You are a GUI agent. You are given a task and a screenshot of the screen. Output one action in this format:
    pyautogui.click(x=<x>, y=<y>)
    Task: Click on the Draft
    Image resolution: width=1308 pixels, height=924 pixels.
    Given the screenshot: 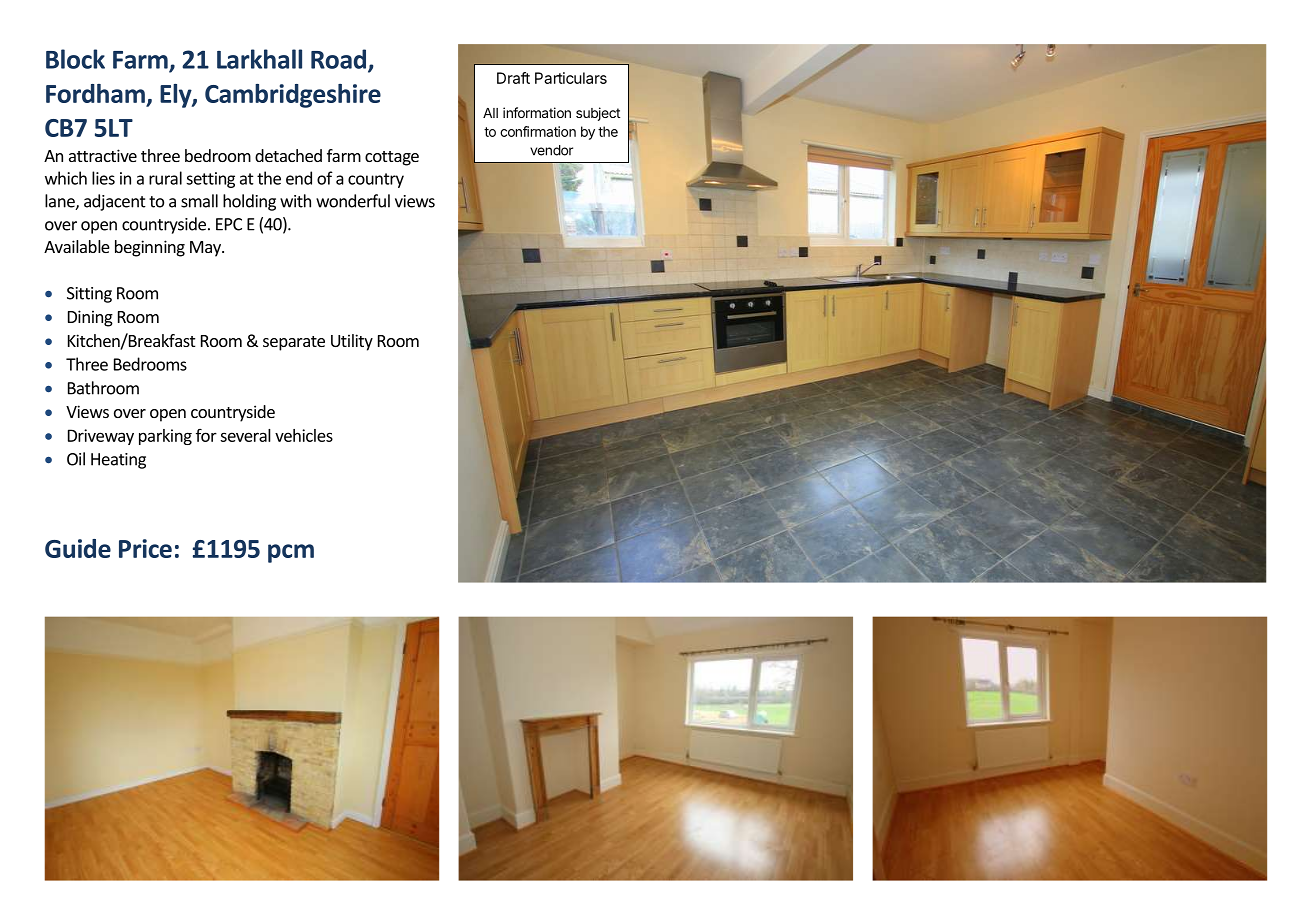 What is the action you would take?
    pyautogui.click(x=513, y=78)
